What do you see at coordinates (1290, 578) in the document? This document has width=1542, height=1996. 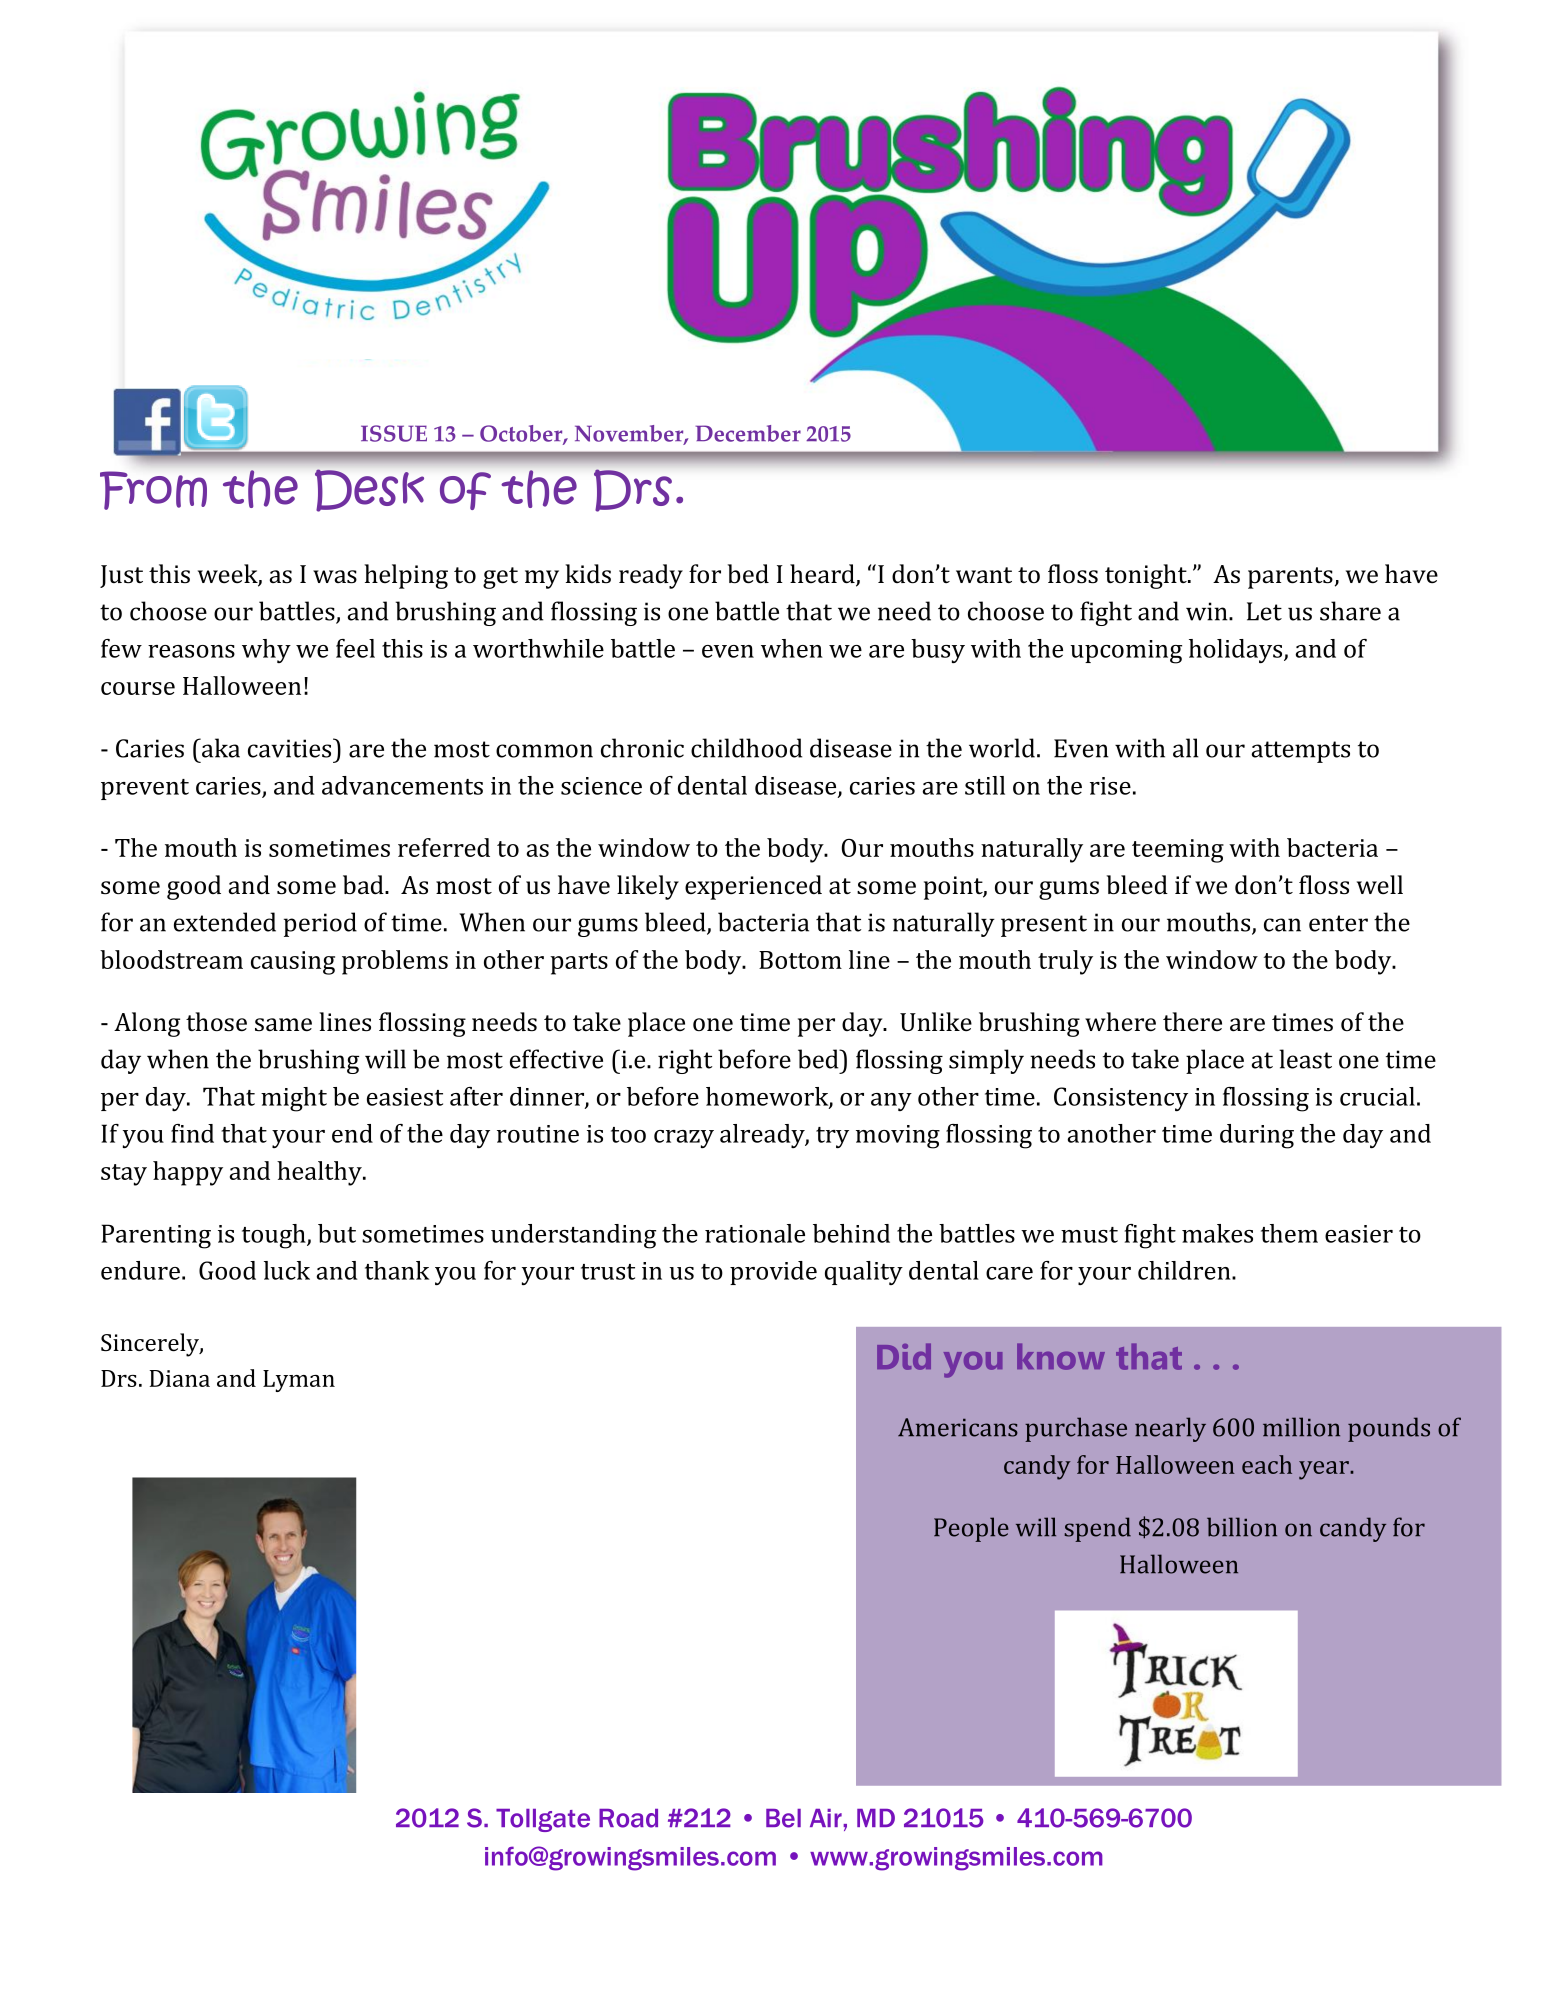 I see `parents` at bounding box center [1290, 578].
